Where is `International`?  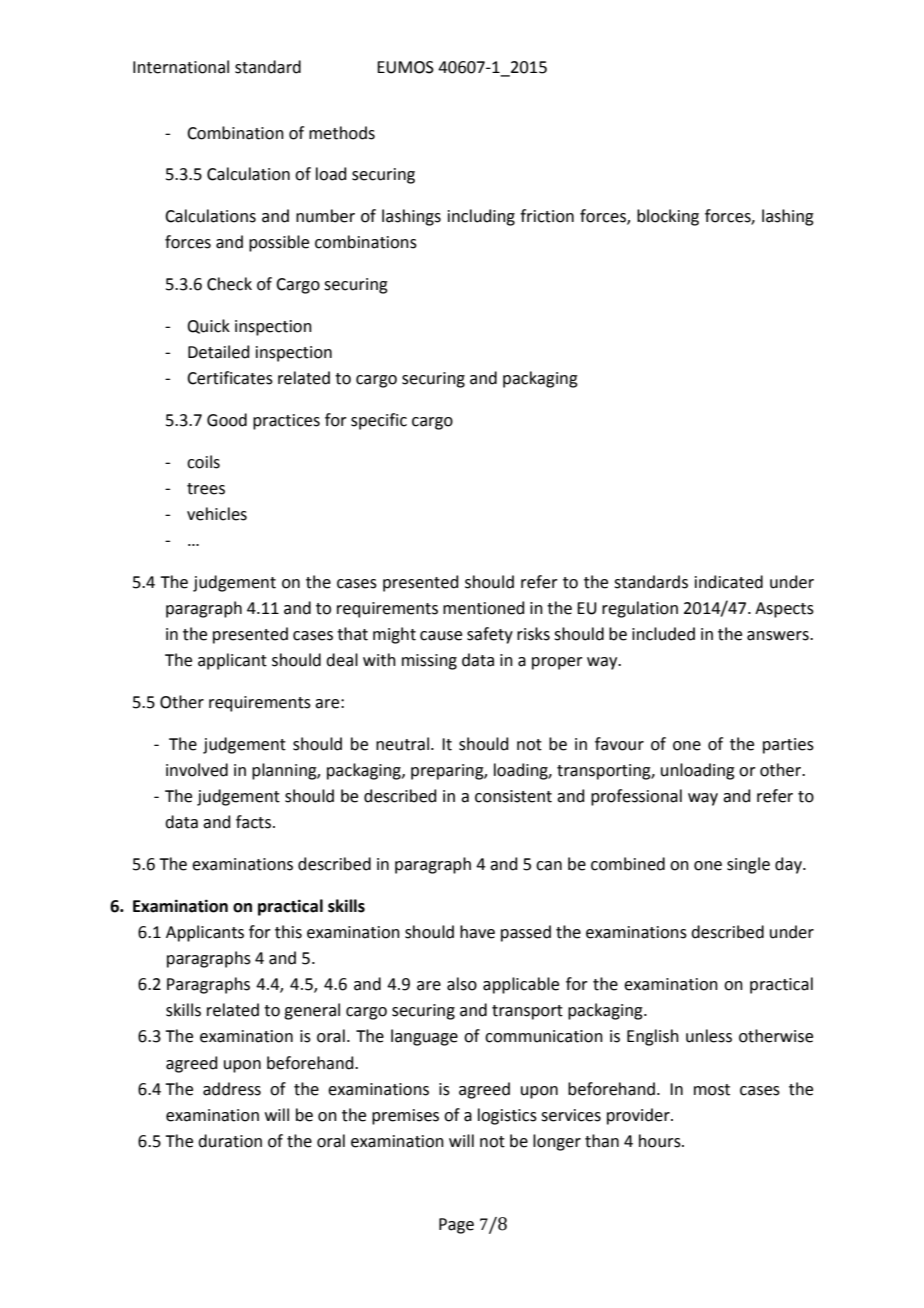 International is located at coordinates (181, 67).
